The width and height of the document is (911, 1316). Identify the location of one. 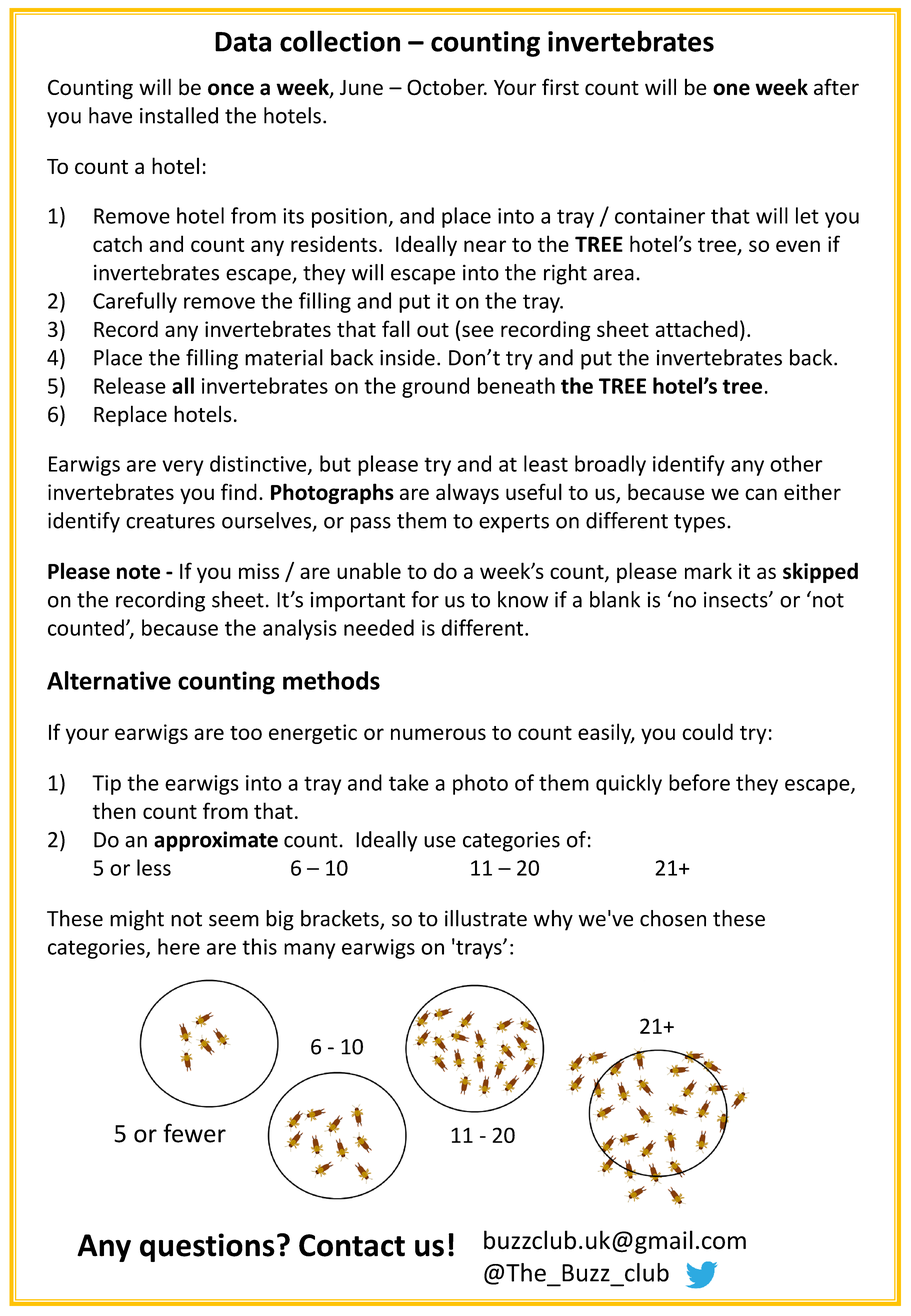
(731, 89).
